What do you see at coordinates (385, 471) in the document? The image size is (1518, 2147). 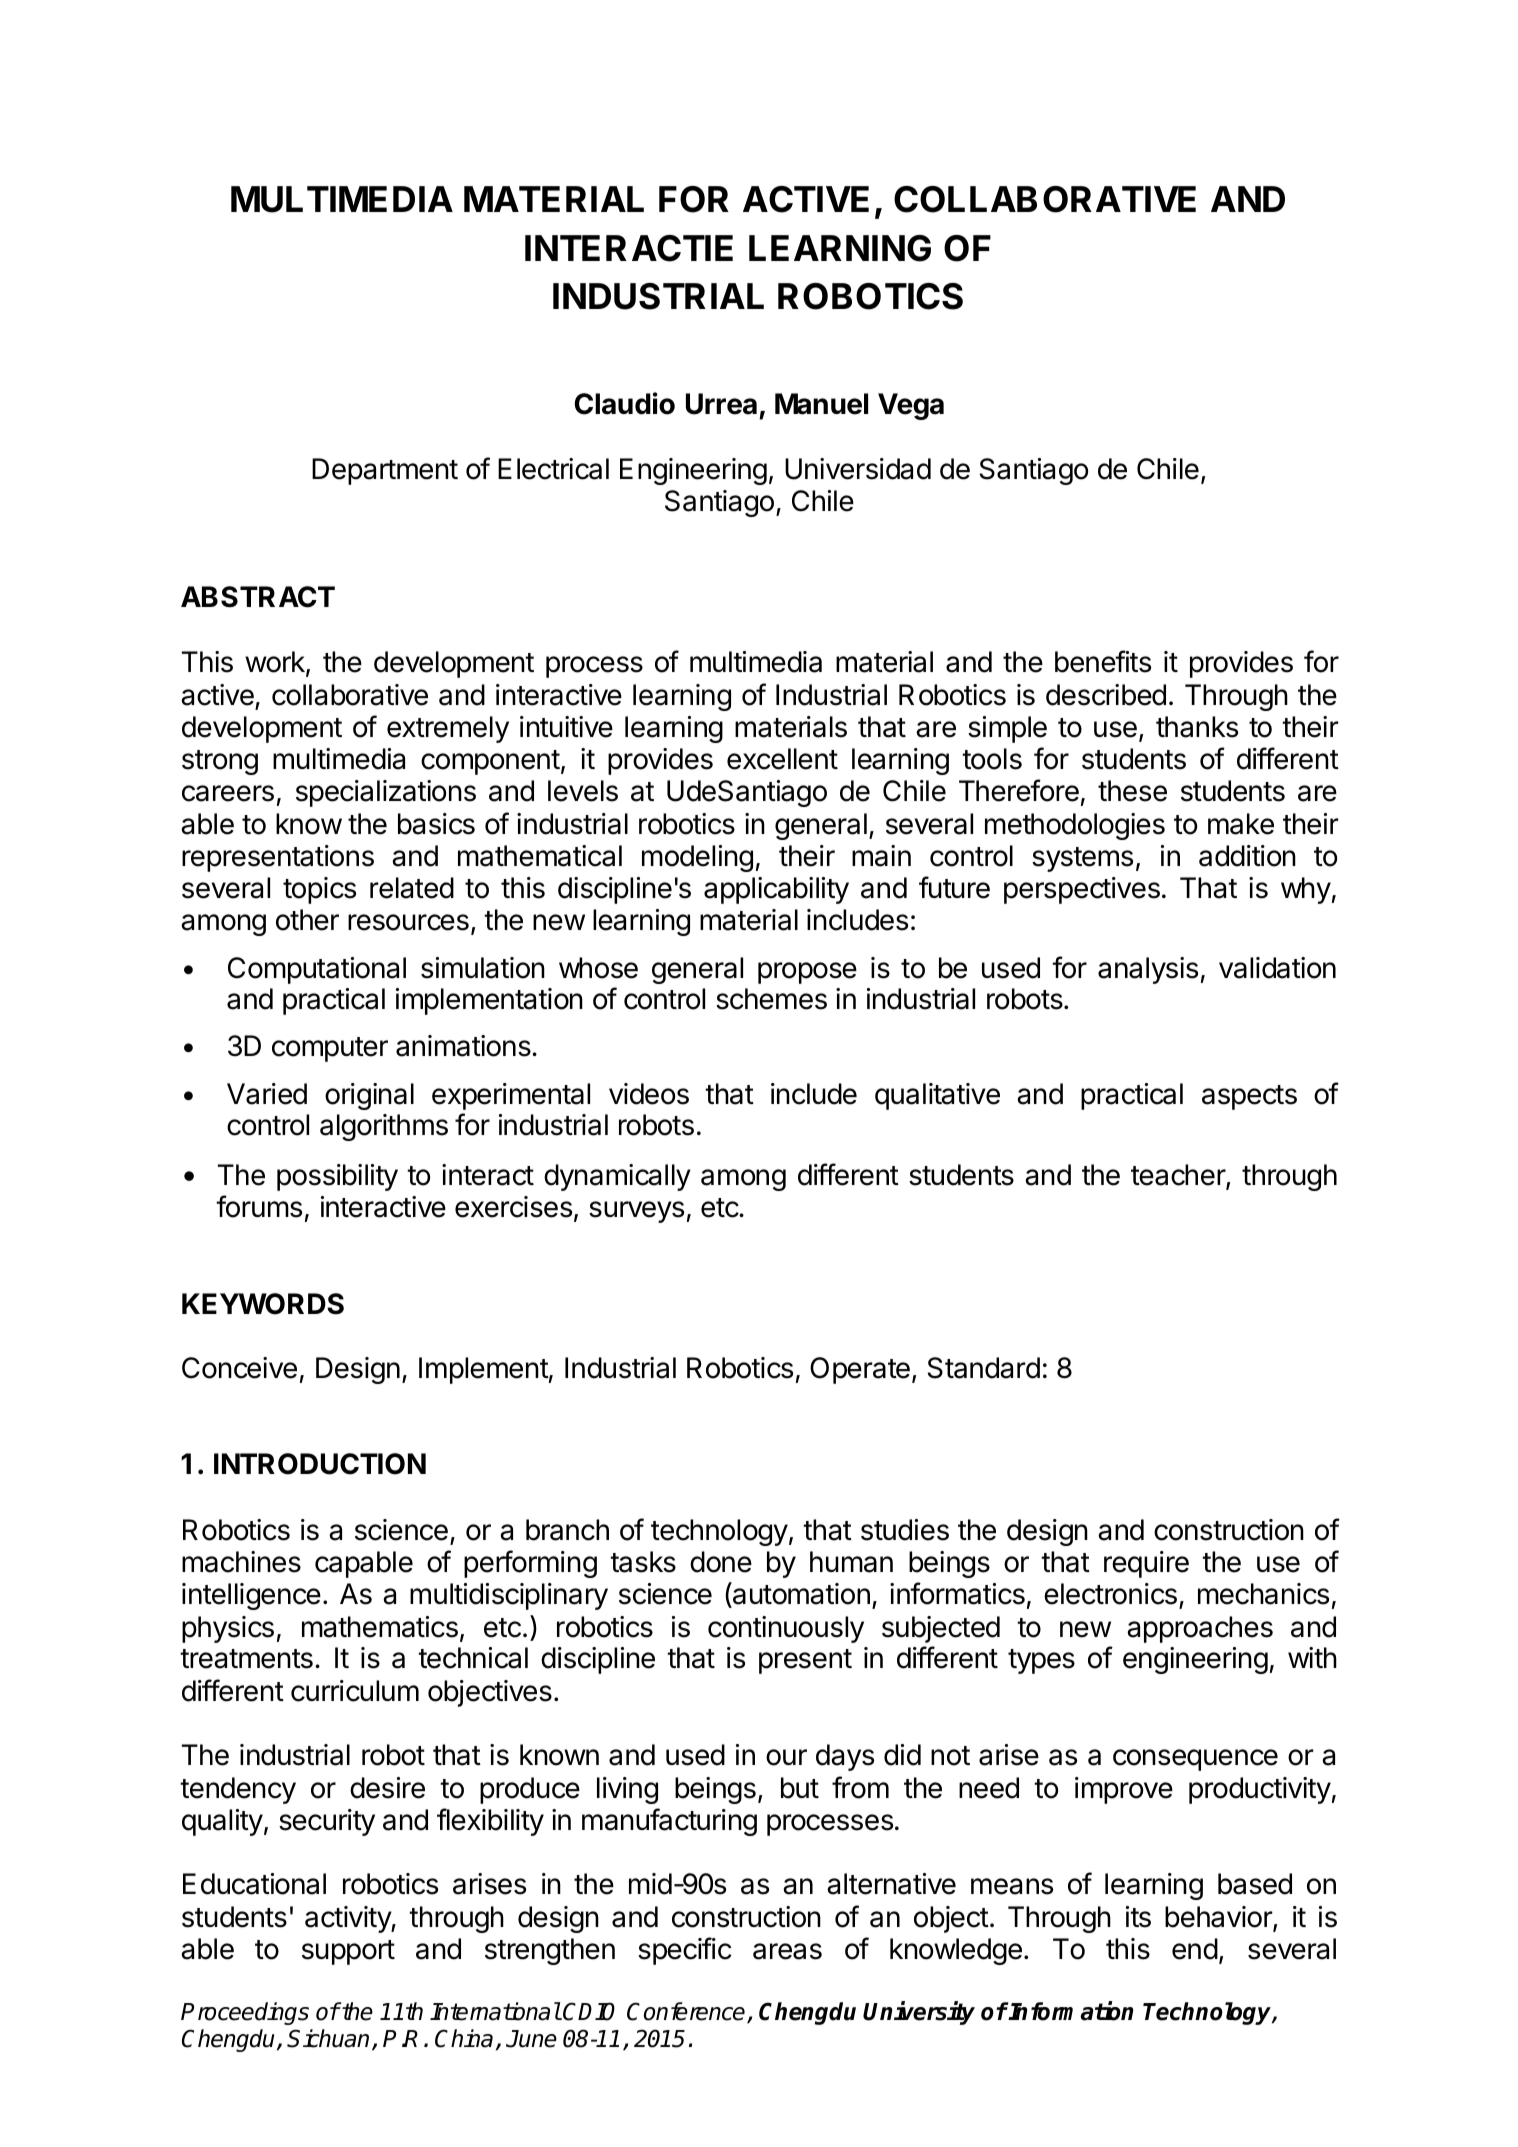 I see `Department` at bounding box center [385, 471].
